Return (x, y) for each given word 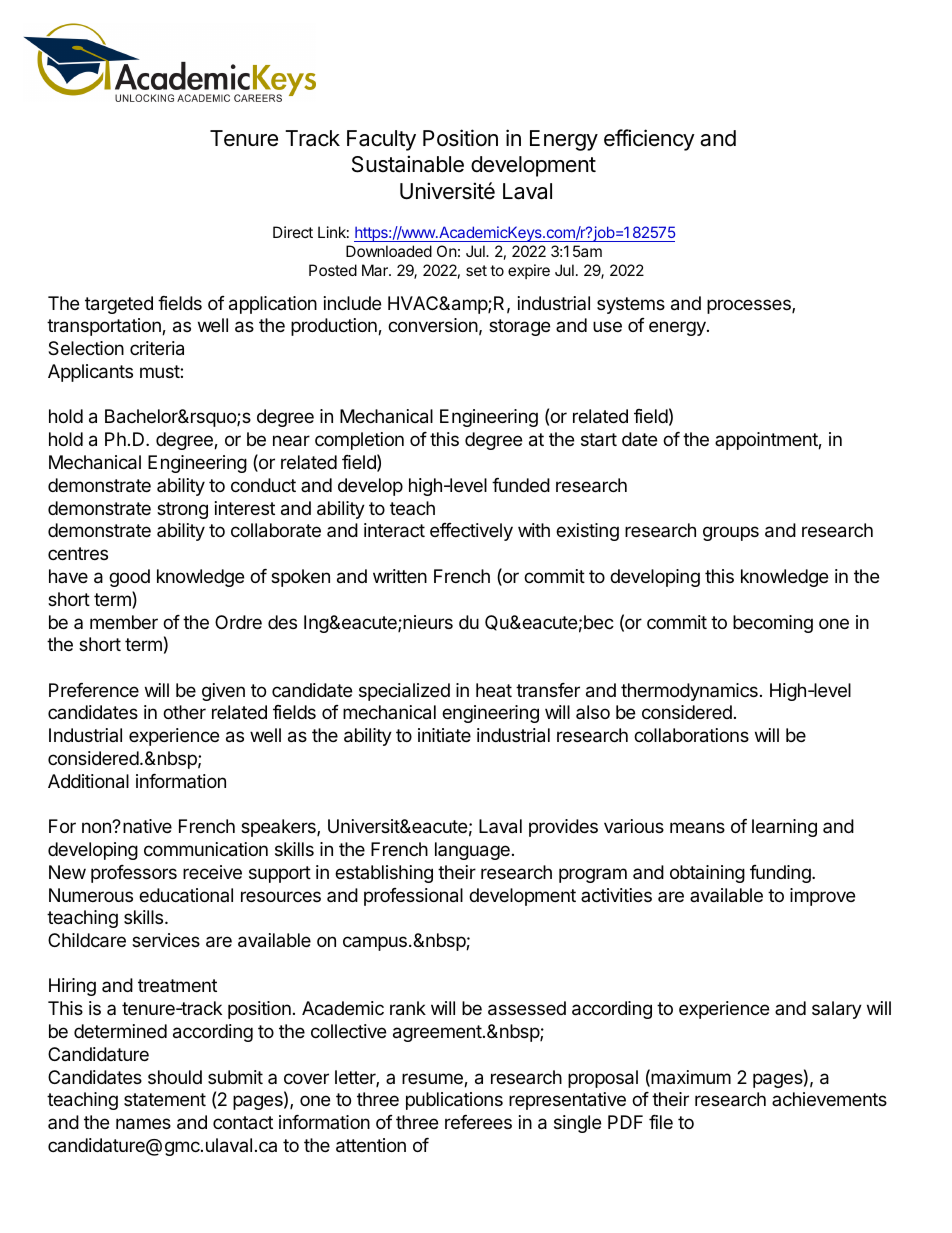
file (661, 1122)
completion (359, 441)
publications (454, 1101)
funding (781, 874)
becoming (773, 624)
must (160, 371)
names (143, 1124)
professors (134, 874)
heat (494, 690)
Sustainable (408, 164)
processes (750, 306)
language (472, 851)
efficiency (649, 140)
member (124, 622)
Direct (293, 232)
